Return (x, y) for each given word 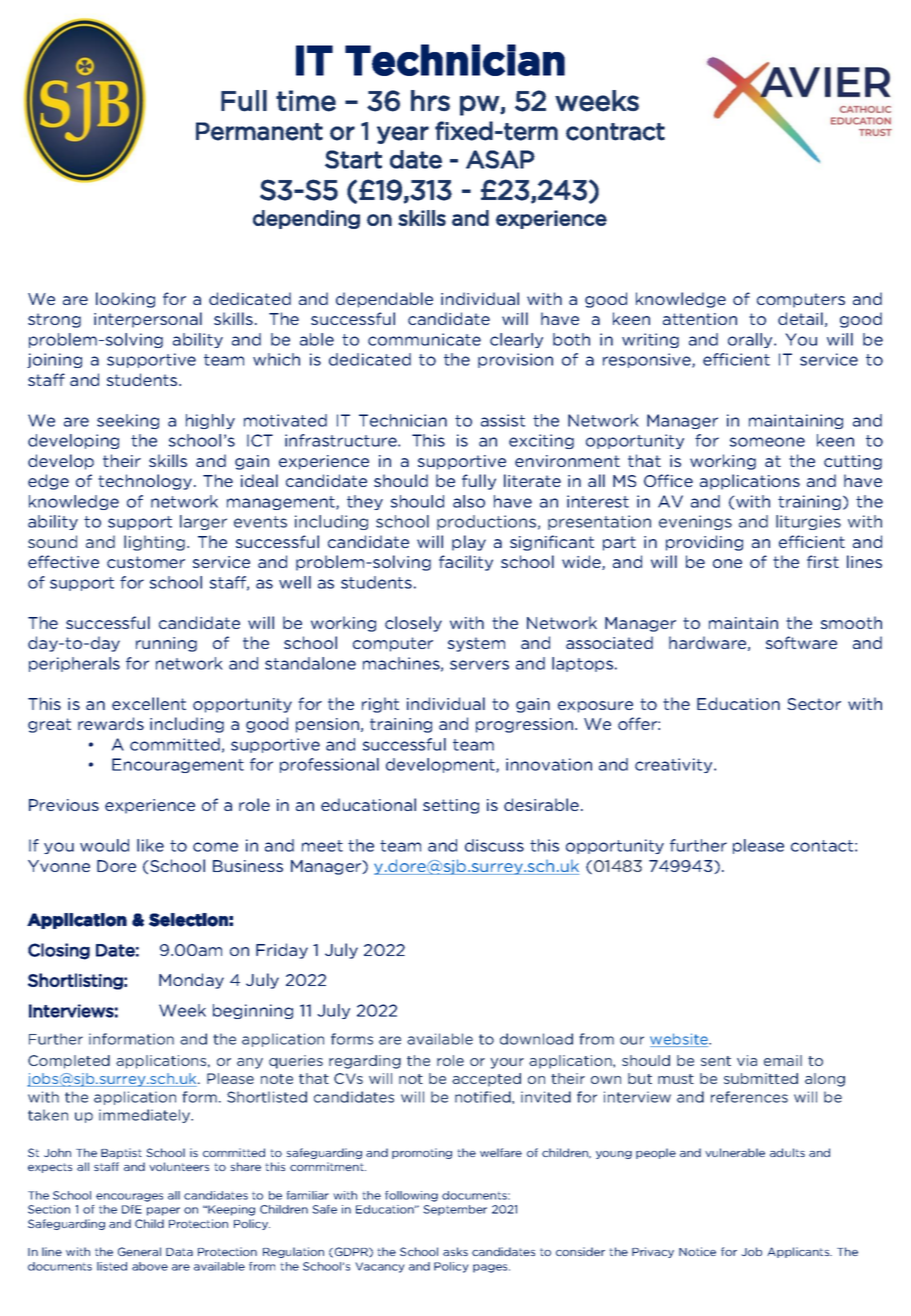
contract (615, 132)
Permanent (259, 131)
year (403, 135)
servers (479, 665)
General (139, 1251)
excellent (149, 703)
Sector (814, 704)
